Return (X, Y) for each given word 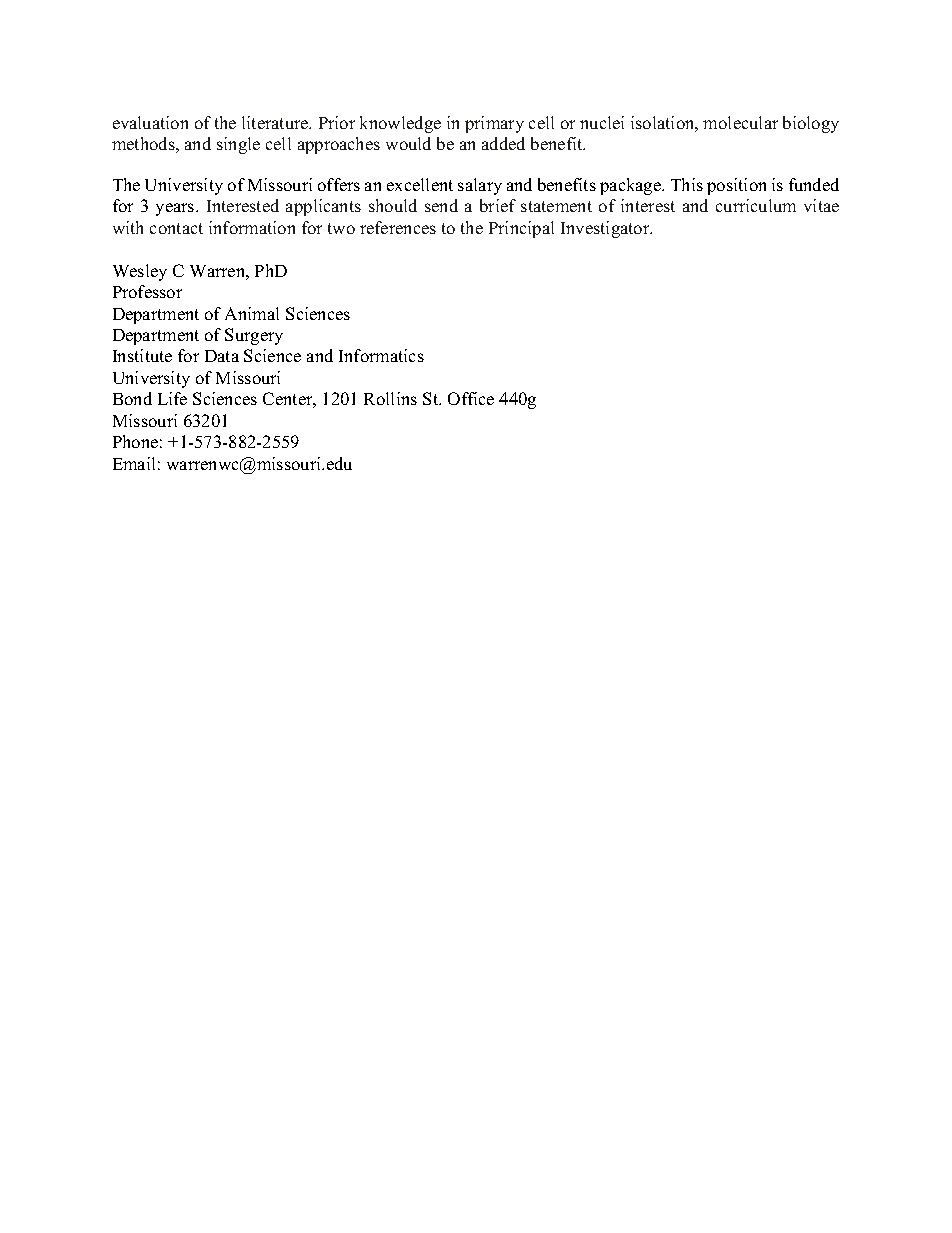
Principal (521, 229)
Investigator (606, 229)
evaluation (150, 122)
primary (494, 124)
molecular (740, 122)
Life (172, 398)
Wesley (140, 272)
